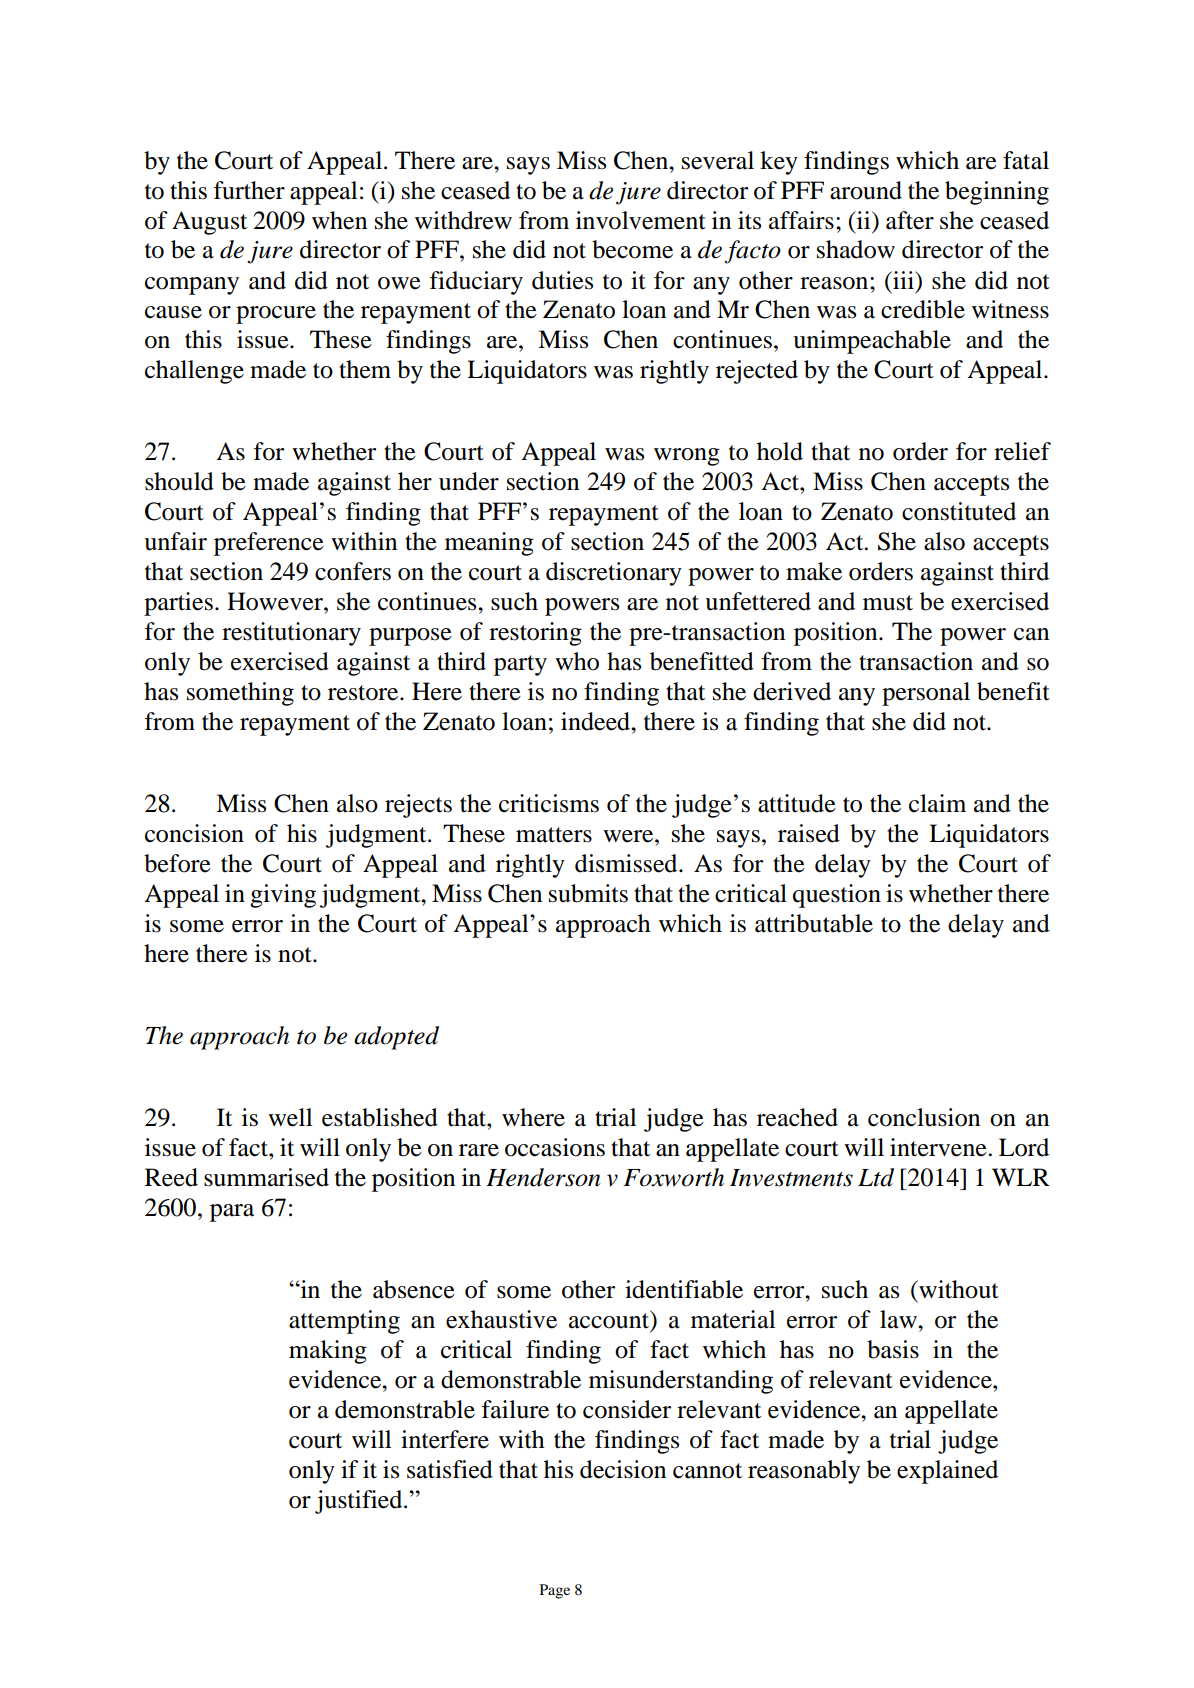  Describe the element at coordinates (588, 893) in the image. I see `submits` at that location.
